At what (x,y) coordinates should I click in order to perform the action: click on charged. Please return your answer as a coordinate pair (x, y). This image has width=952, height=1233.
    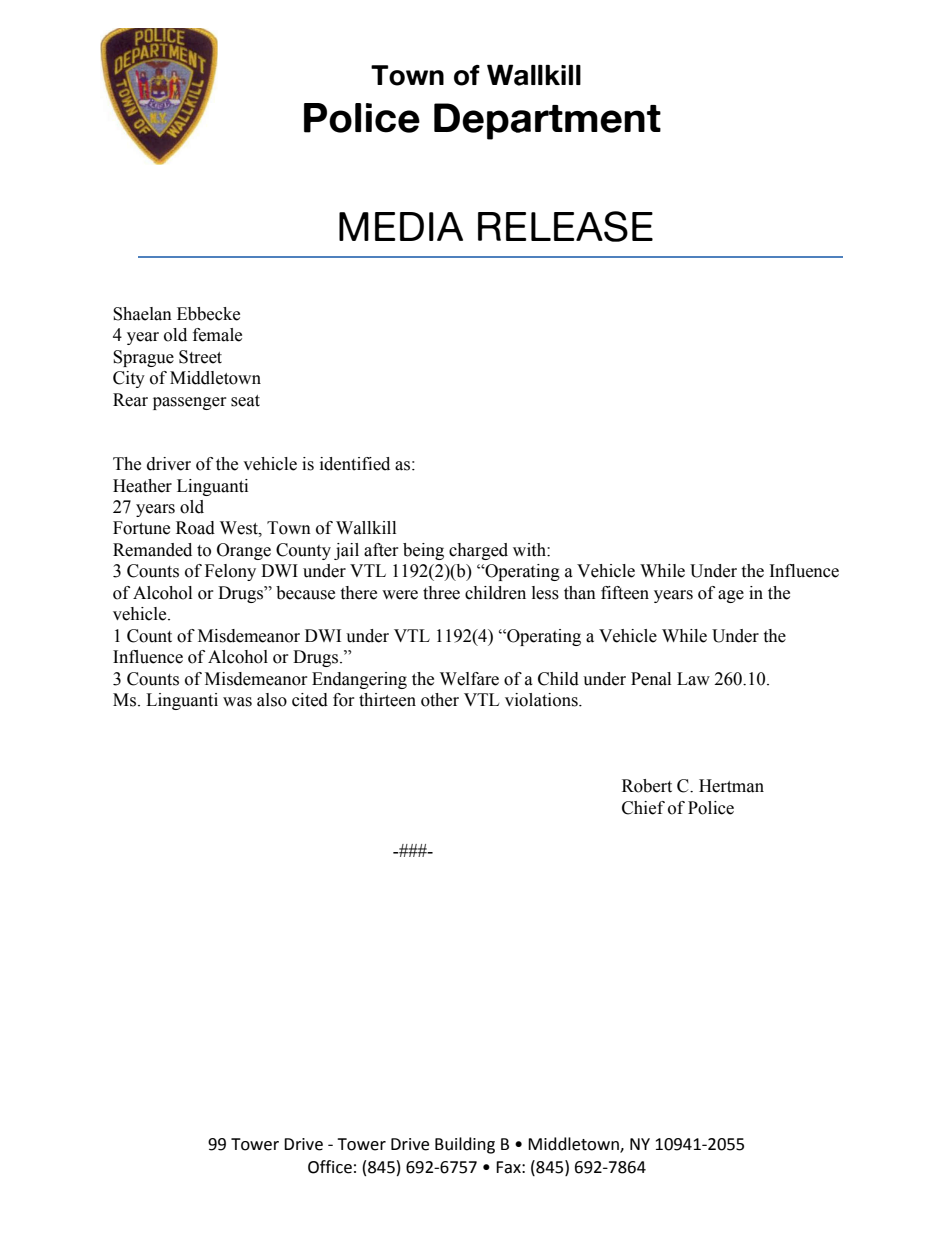
    Looking at the image, I should click on (478, 551).
